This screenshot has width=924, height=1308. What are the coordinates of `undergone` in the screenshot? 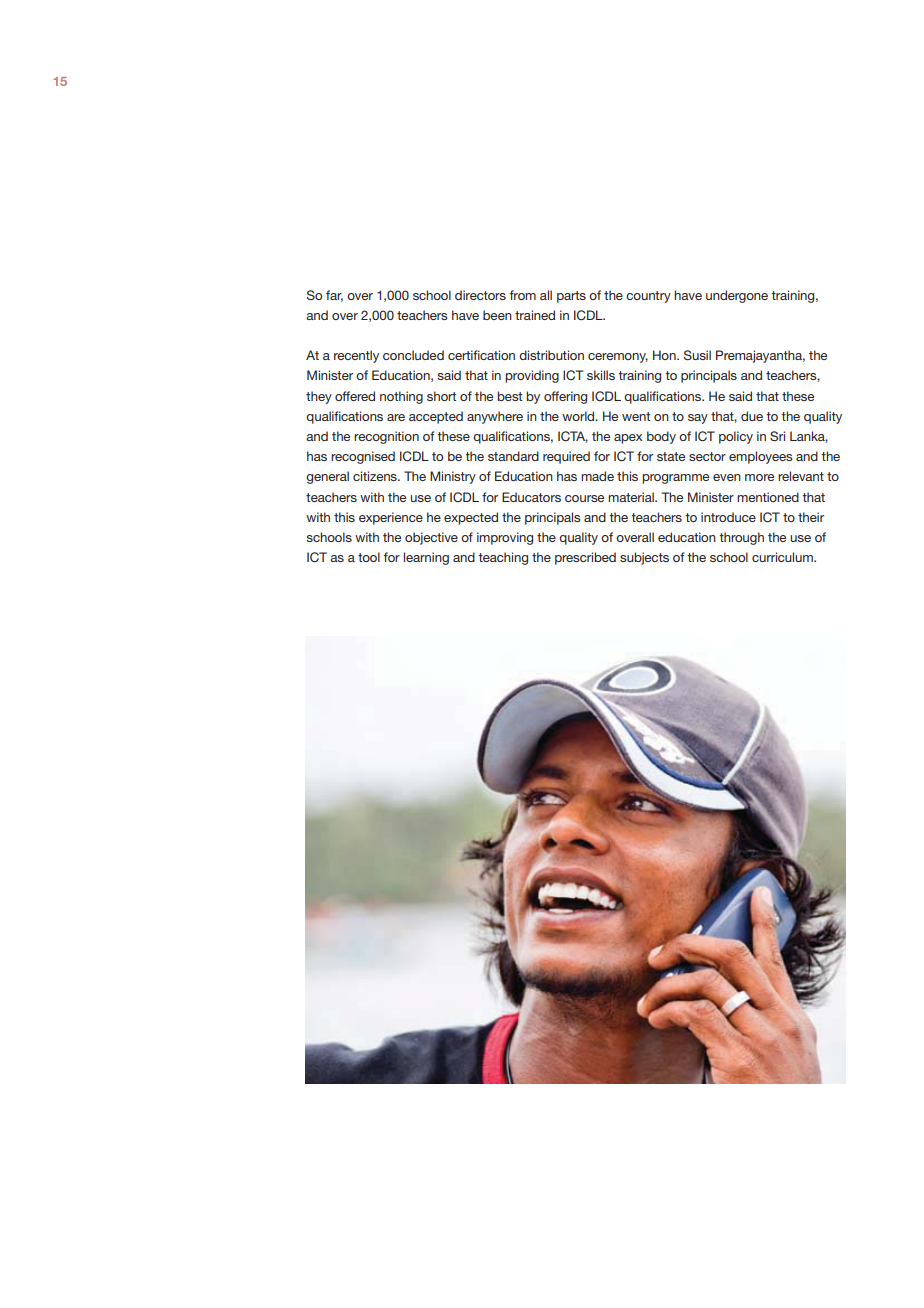 It's located at (737, 296).
